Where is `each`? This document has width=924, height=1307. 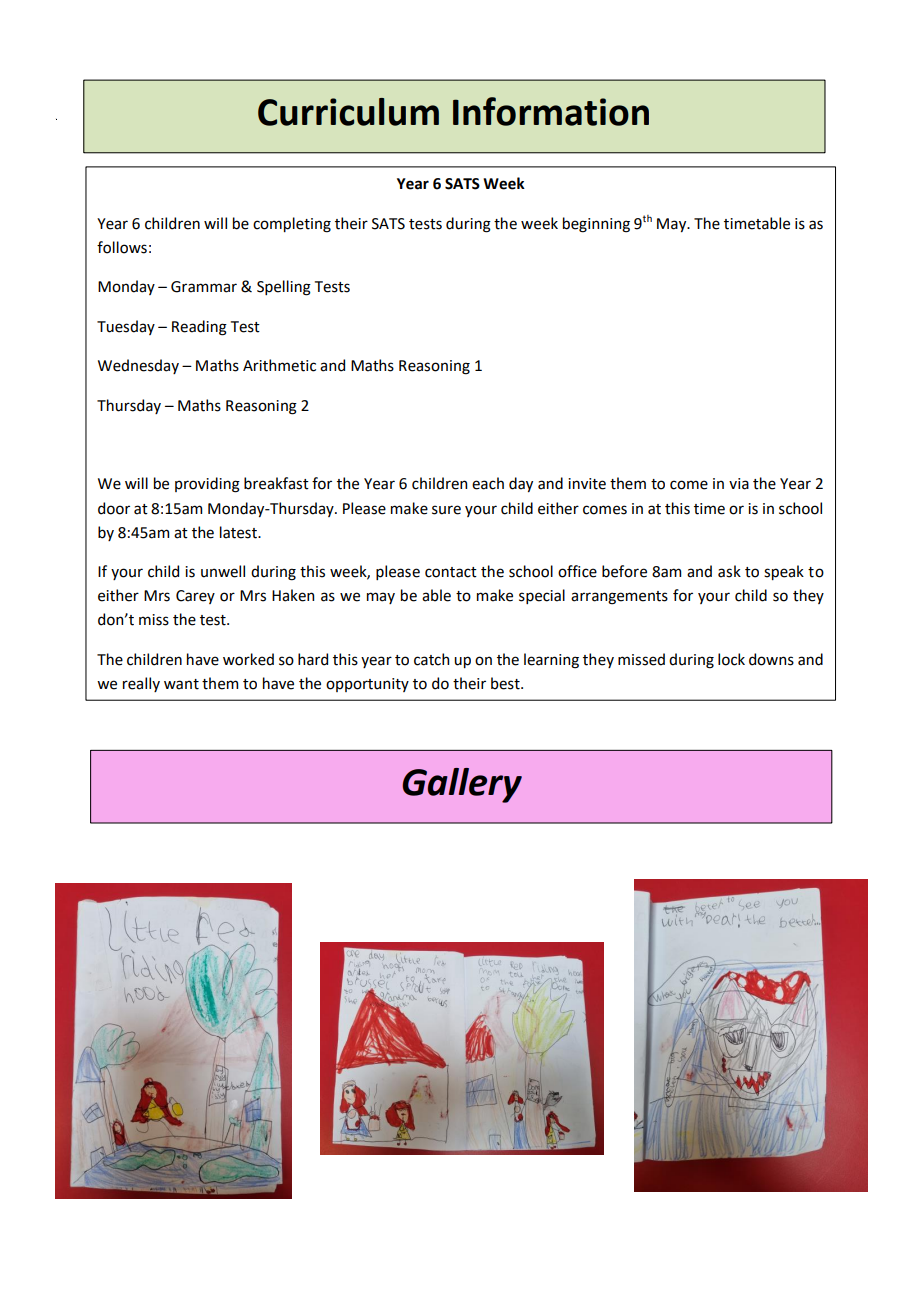 each is located at coordinates (488, 483).
